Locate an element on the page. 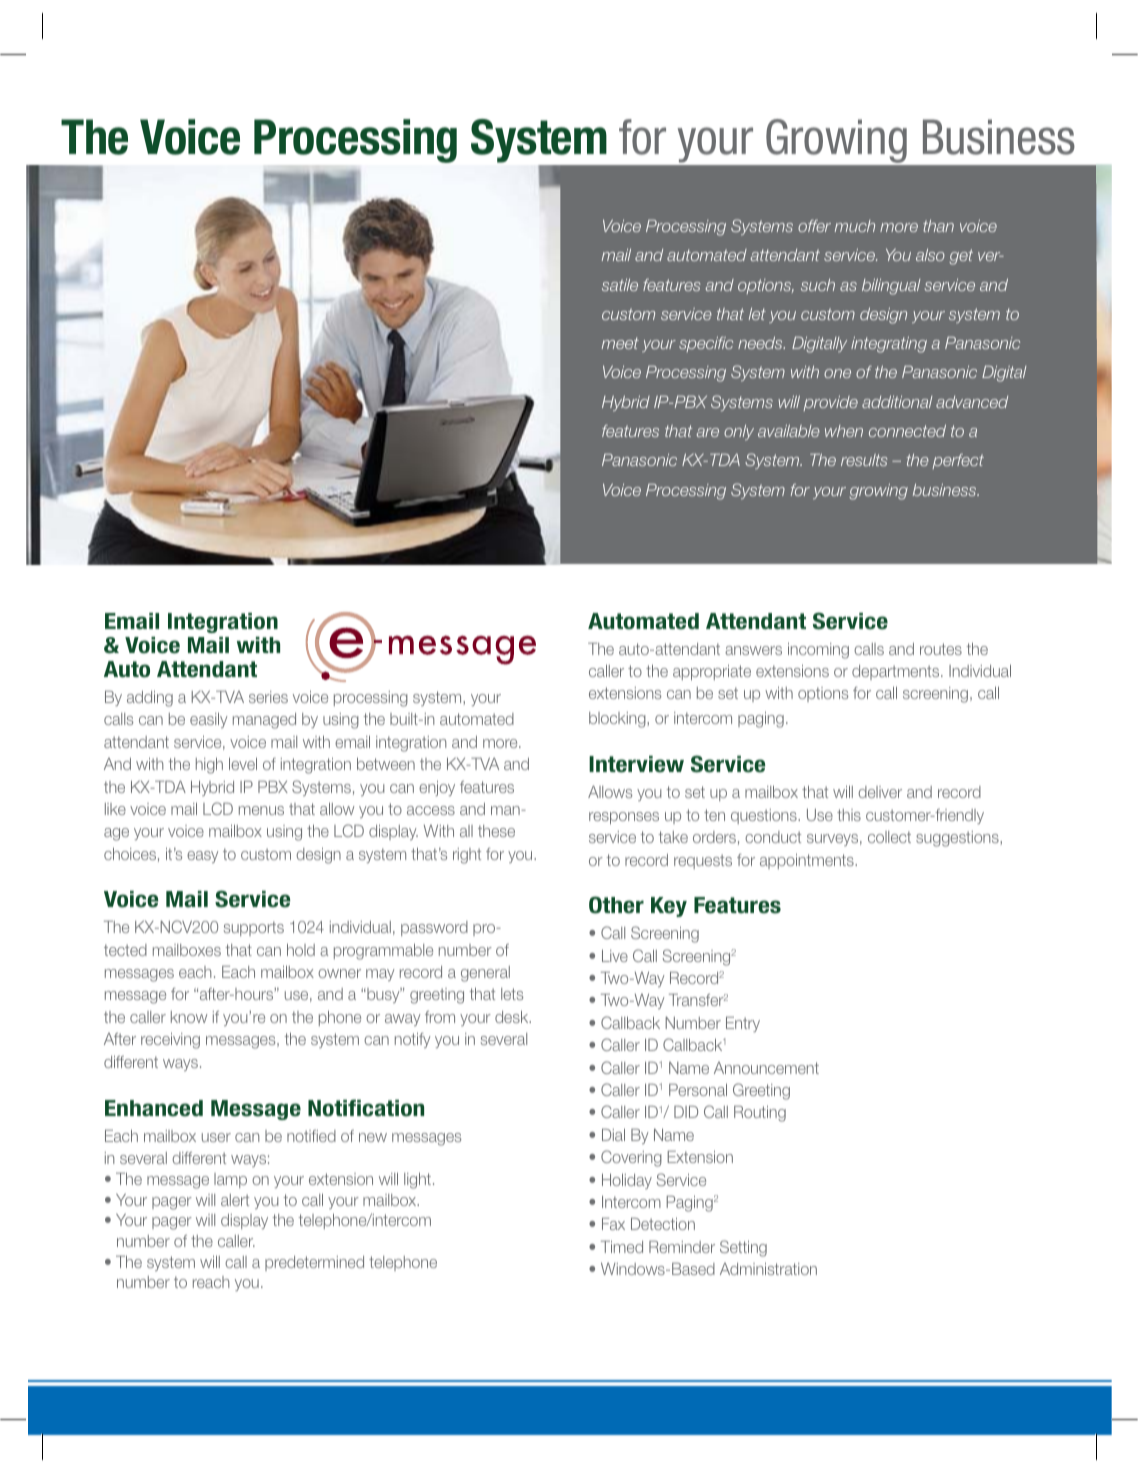 This document has height=1473, width=1138. Fax is located at coordinates (613, 1224).
